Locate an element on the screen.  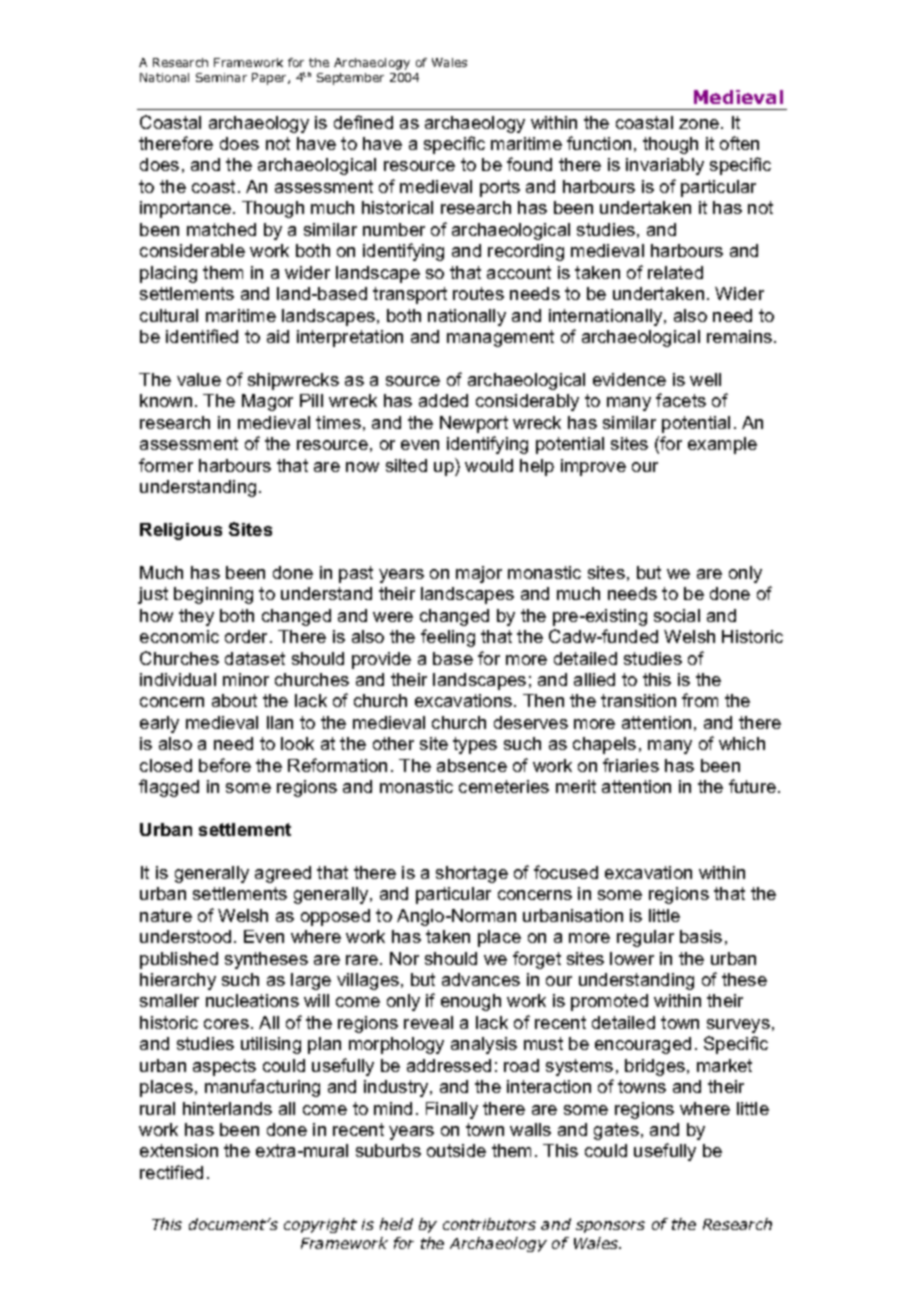
before is located at coordinates (225, 765).
